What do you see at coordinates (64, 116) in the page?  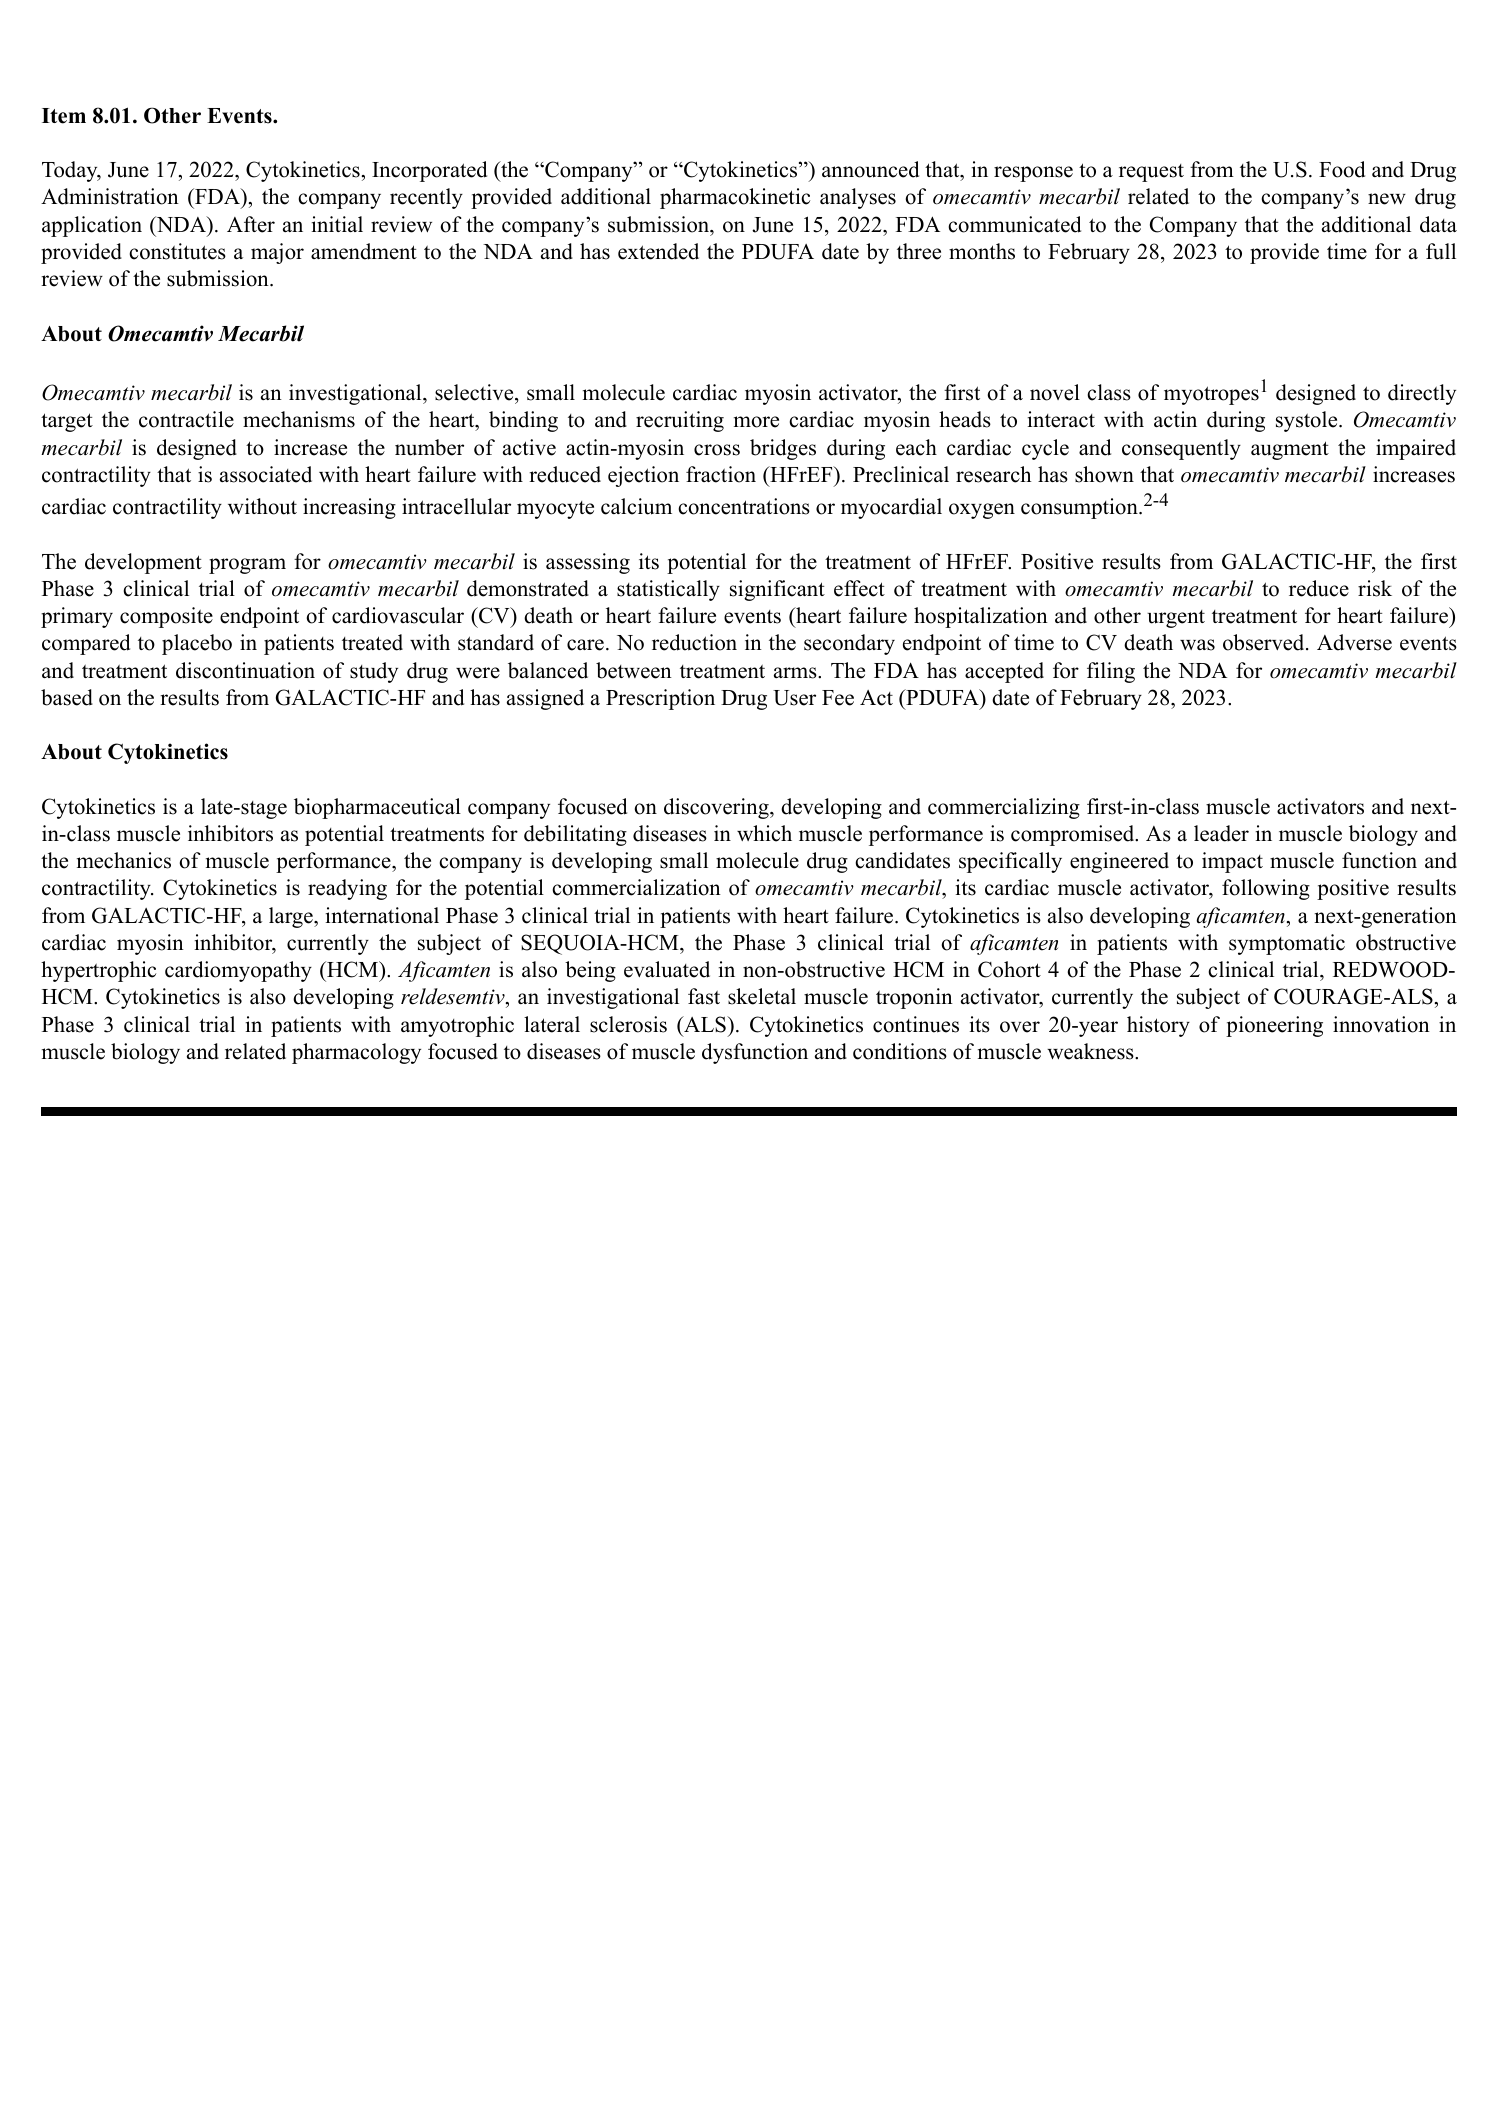 I see `Item` at bounding box center [64, 116].
